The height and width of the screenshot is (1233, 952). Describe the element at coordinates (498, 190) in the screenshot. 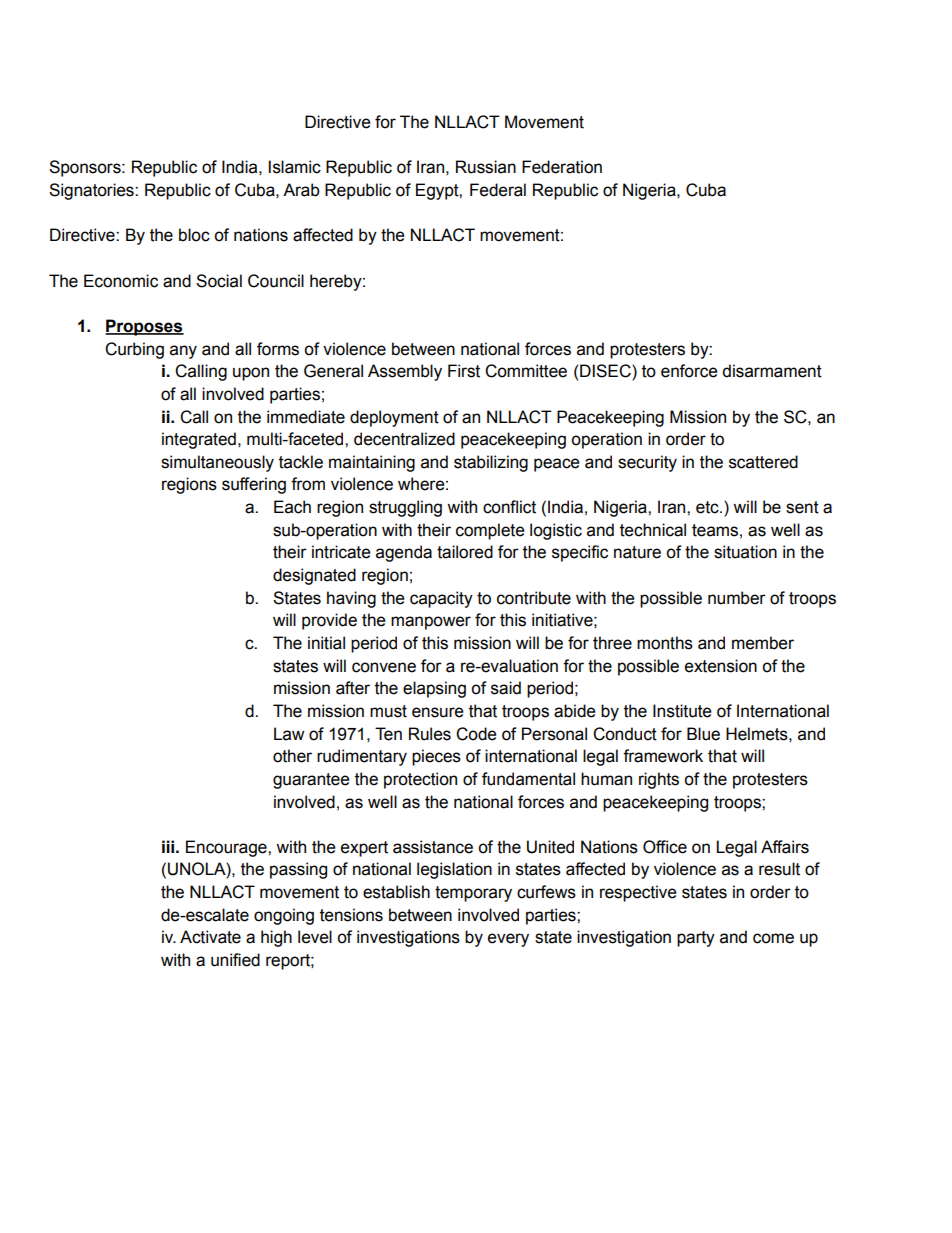

I see `Federal` at that location.
